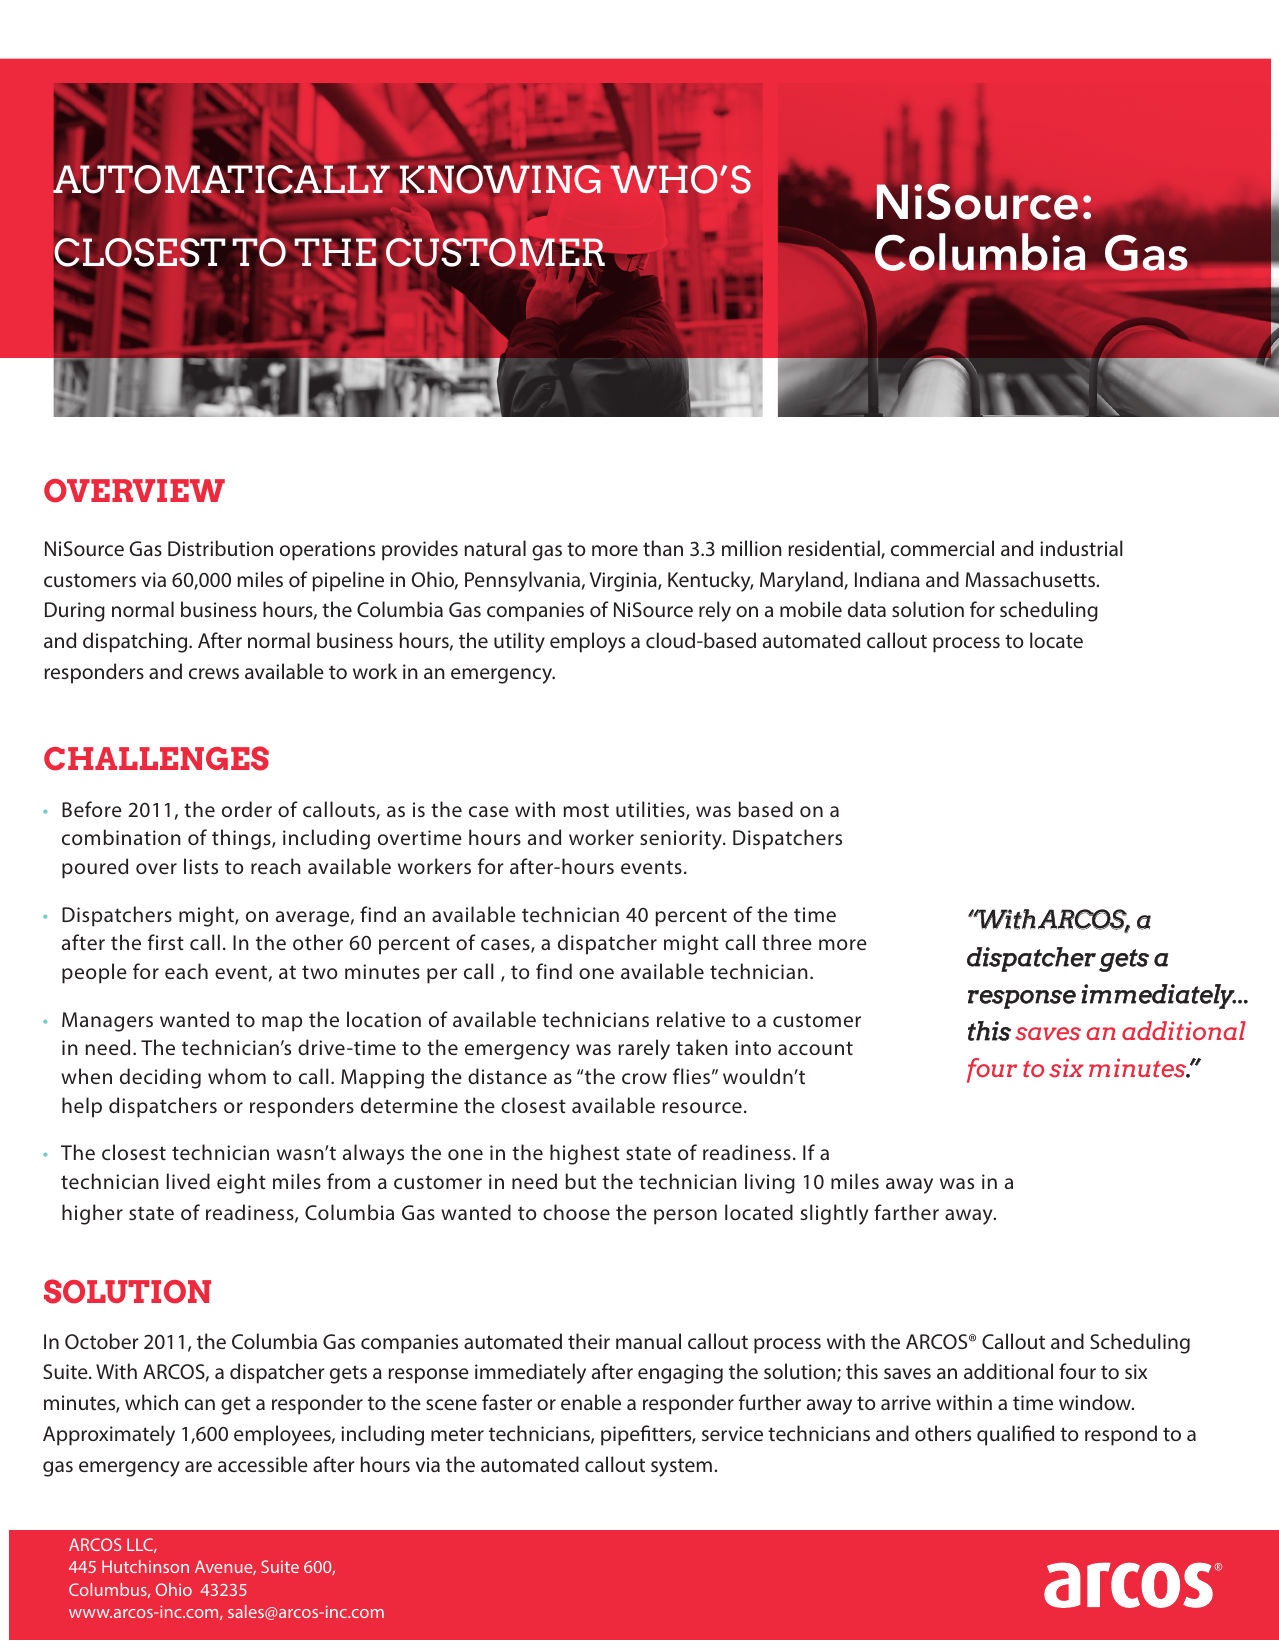 The height and width of the image is (1649, 1279). I want to click on lists, so click(201, 866).
